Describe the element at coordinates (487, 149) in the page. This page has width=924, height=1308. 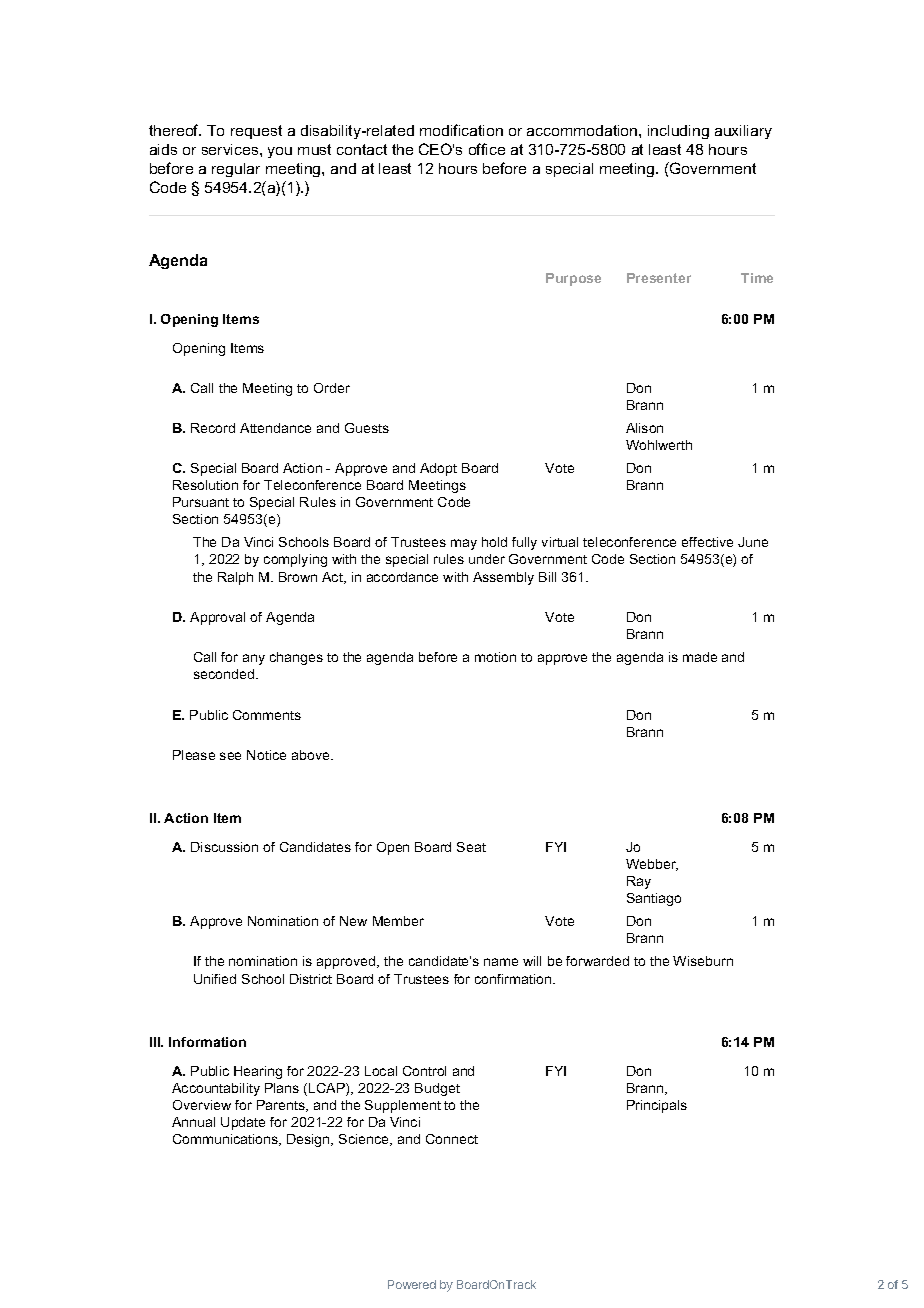
I see `office` at that location.
